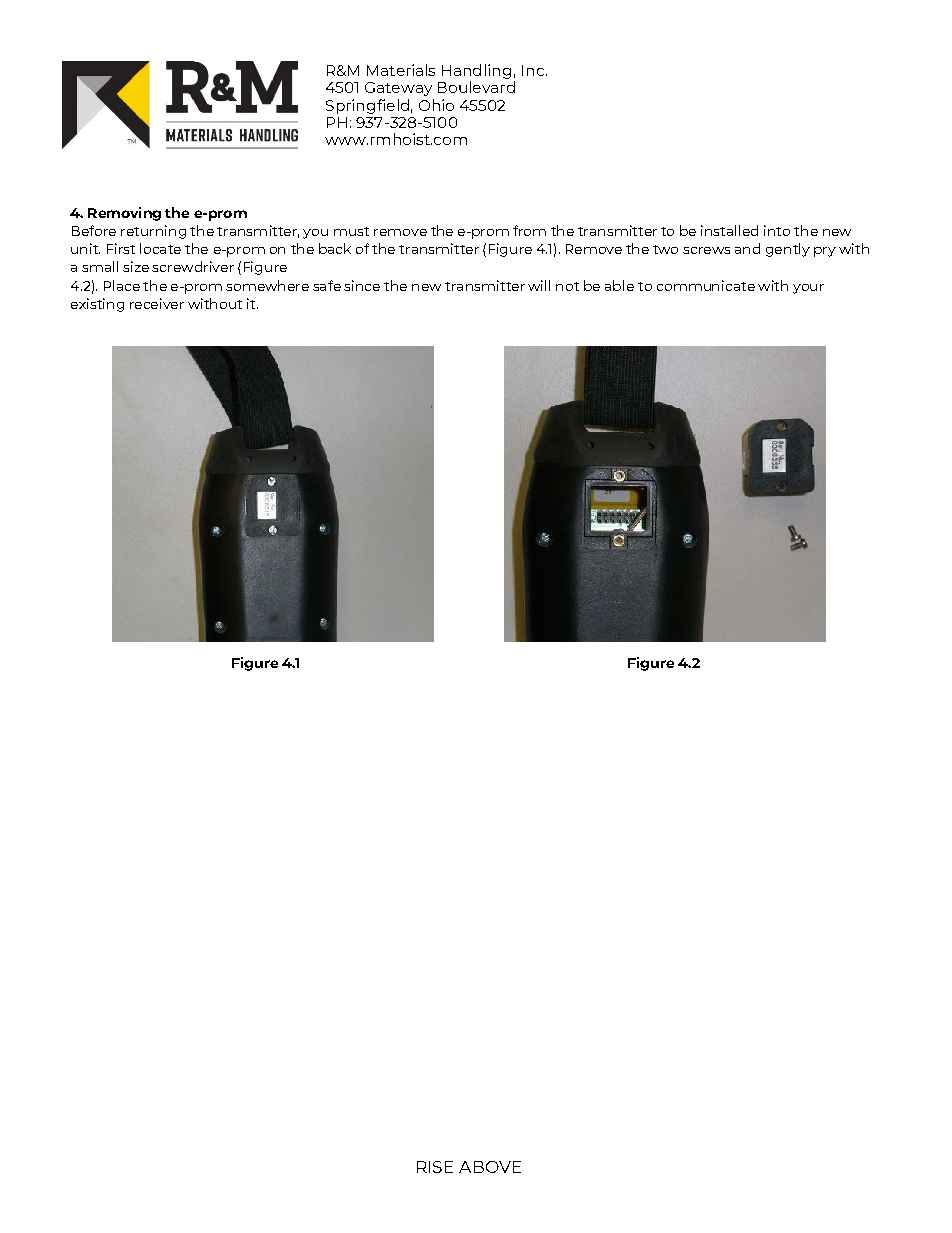 The image size is (952, 1233). What do you see at coordinates (729, 230) in the screenshot?
I see `installed` at bounding box center [729, 230].
